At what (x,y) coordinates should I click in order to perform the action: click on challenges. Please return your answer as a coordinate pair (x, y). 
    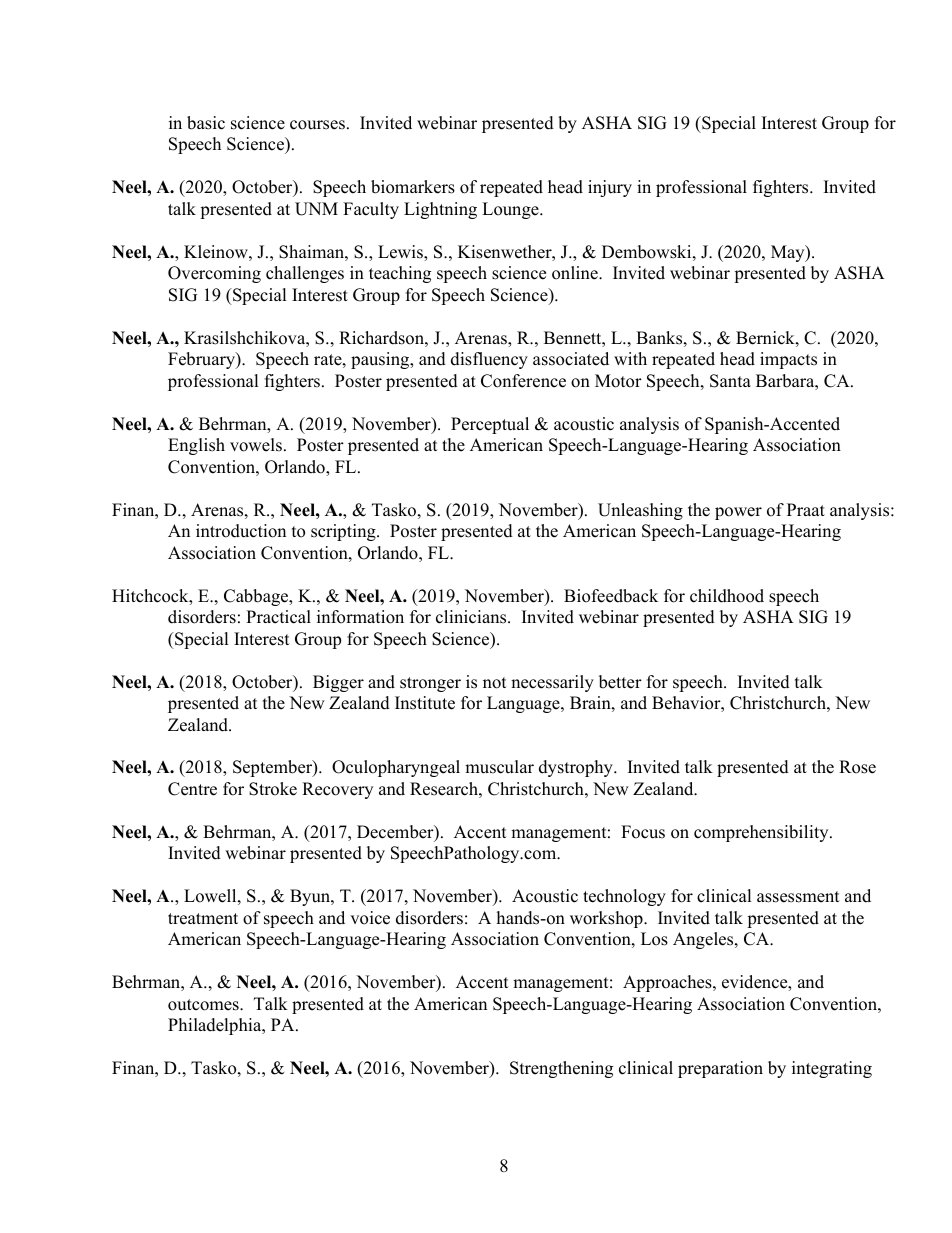
    Looking at the image, I should click on (305, 274).
